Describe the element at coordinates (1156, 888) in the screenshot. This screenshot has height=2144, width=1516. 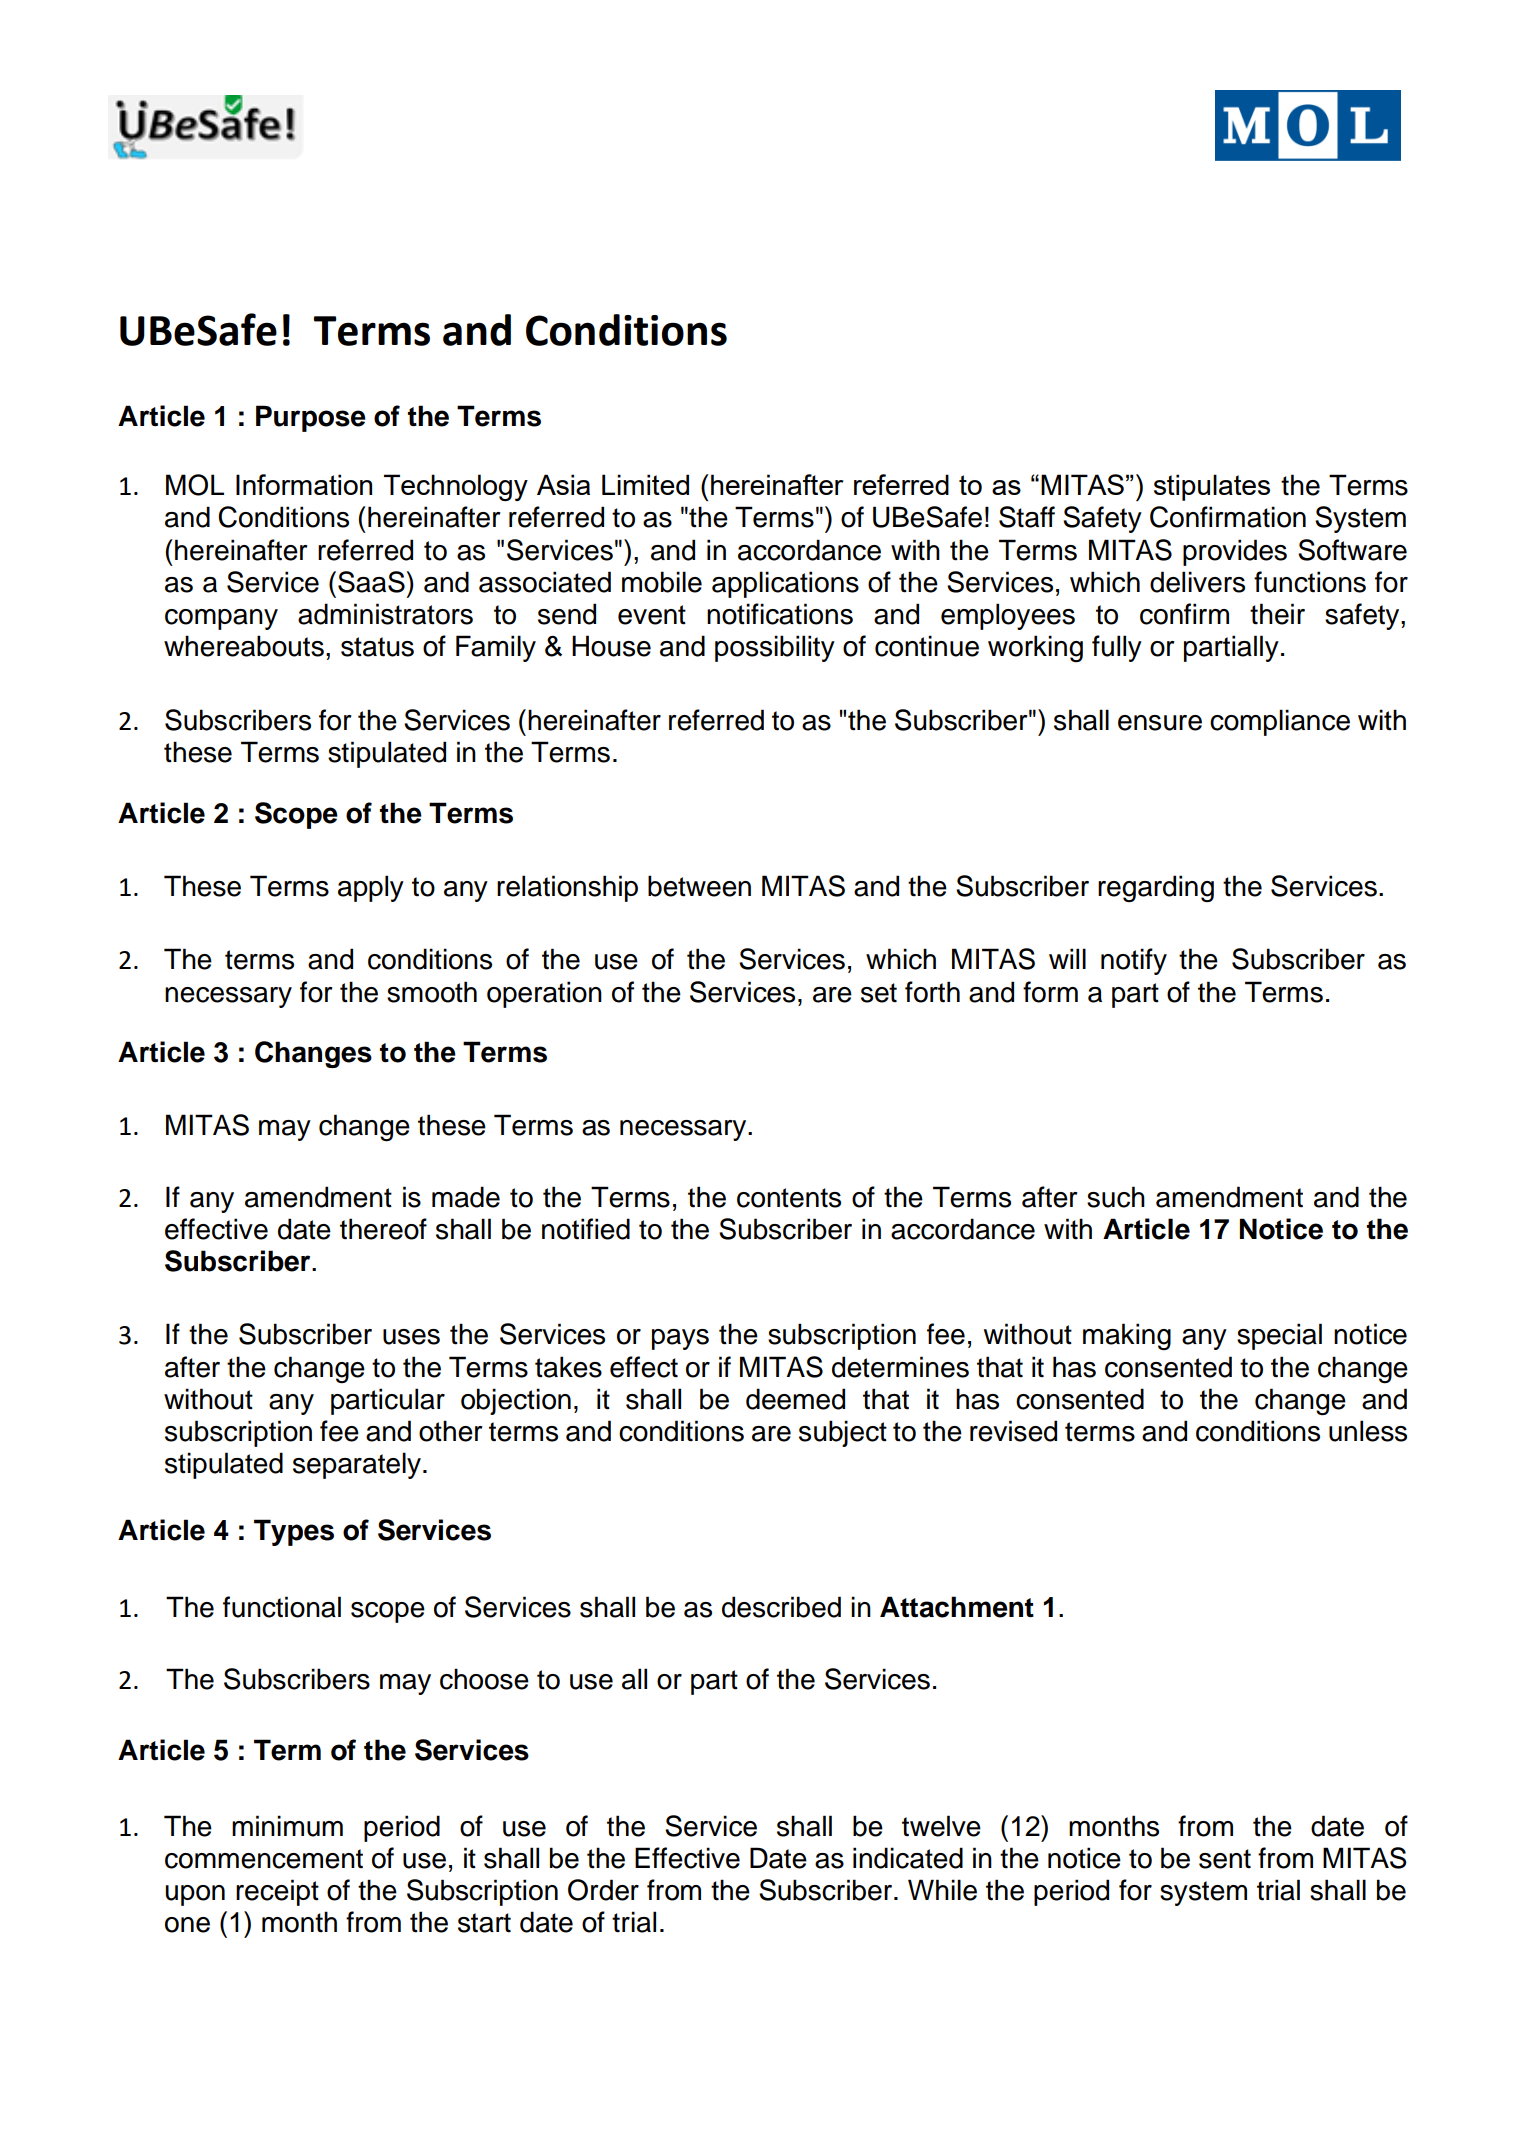
I see `regarding` at that location.
